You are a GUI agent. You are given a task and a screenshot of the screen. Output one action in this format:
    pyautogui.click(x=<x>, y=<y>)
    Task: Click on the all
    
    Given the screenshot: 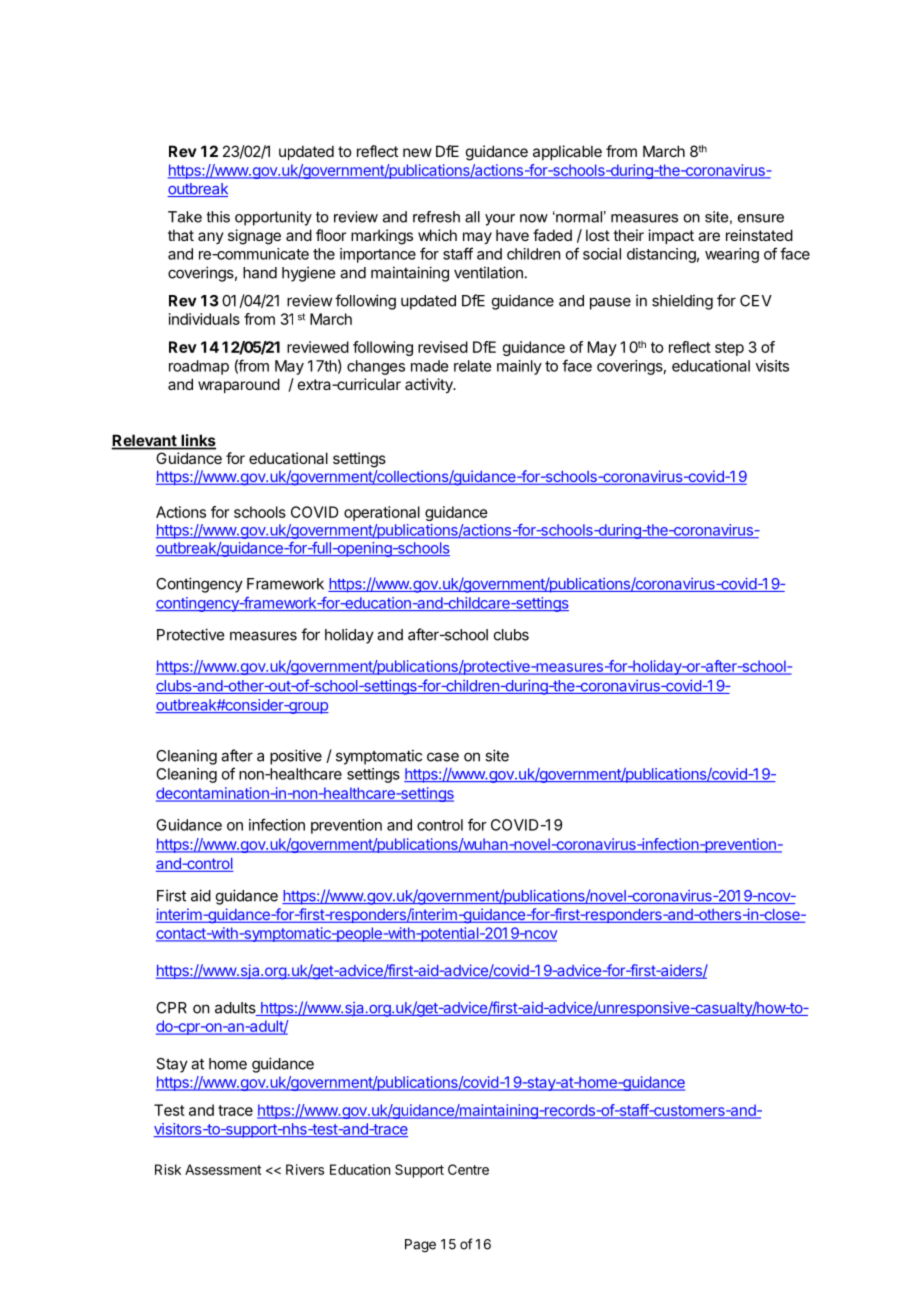 What is the action you would take?
    pyautogui.click(x=472, y=217)
